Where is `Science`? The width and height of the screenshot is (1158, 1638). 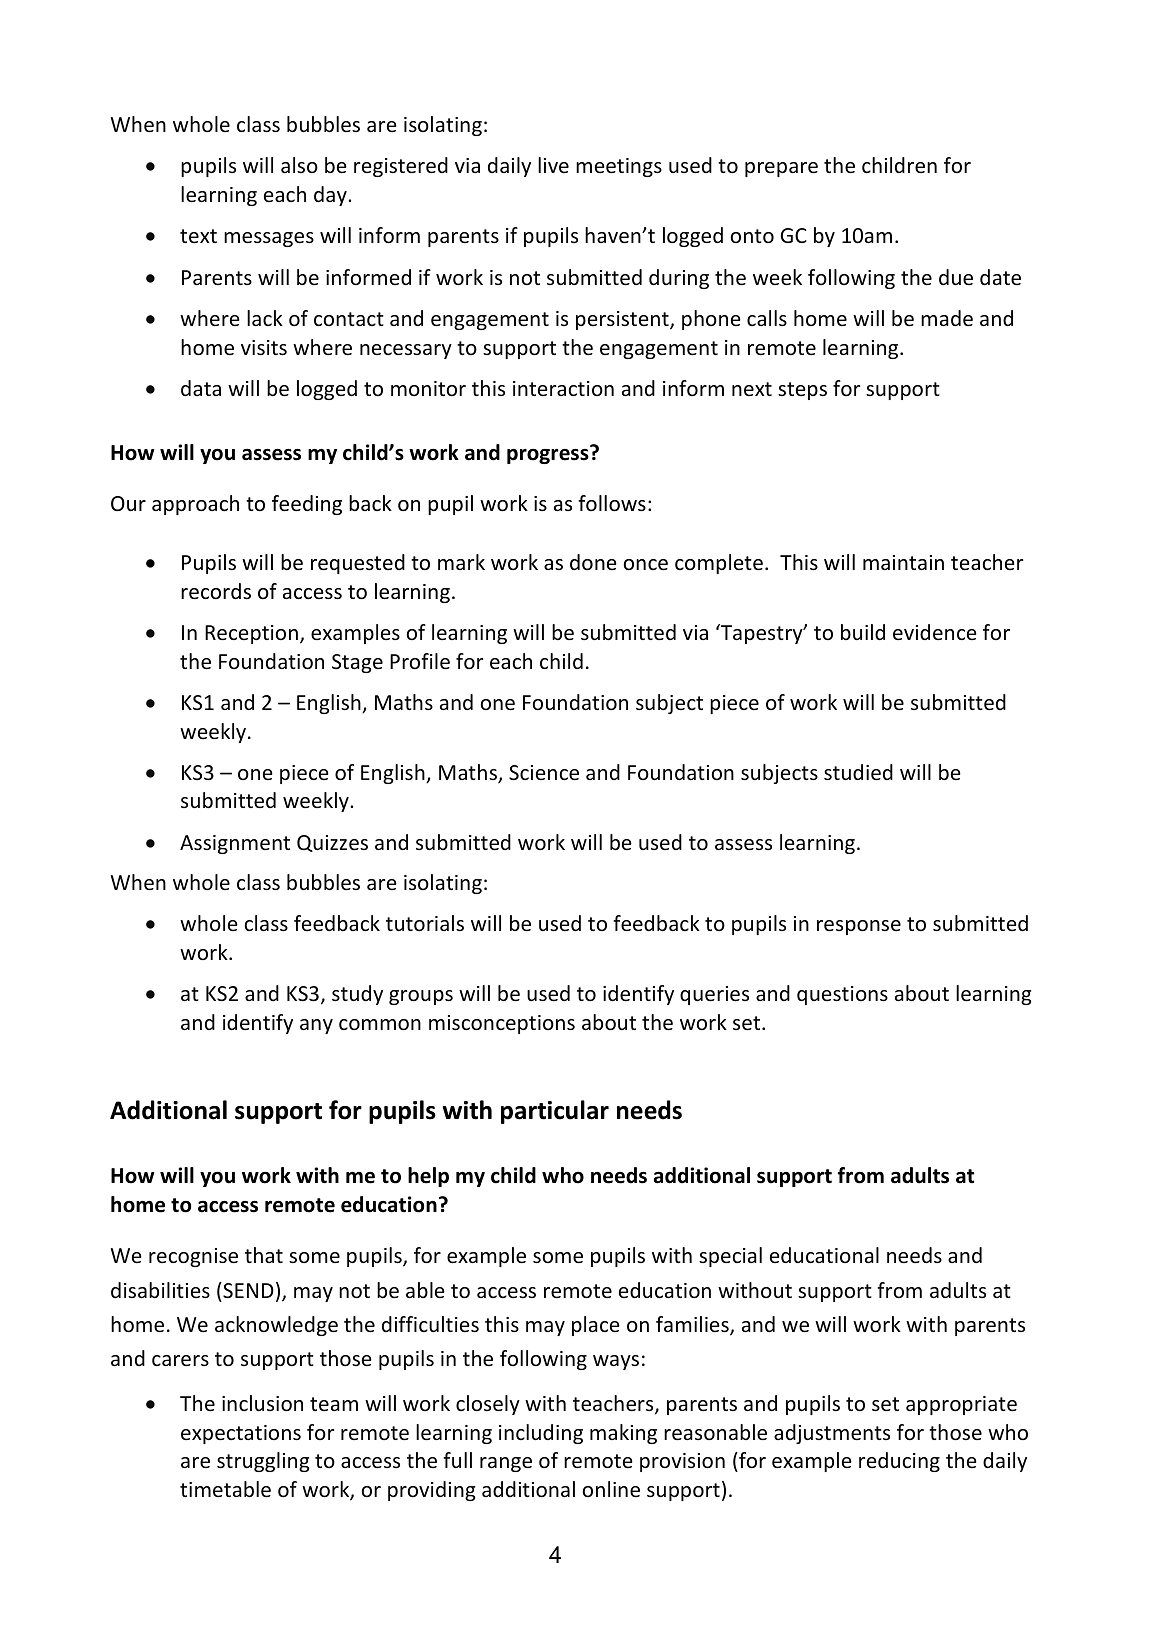
Science is located at coordinates (544, 772).
